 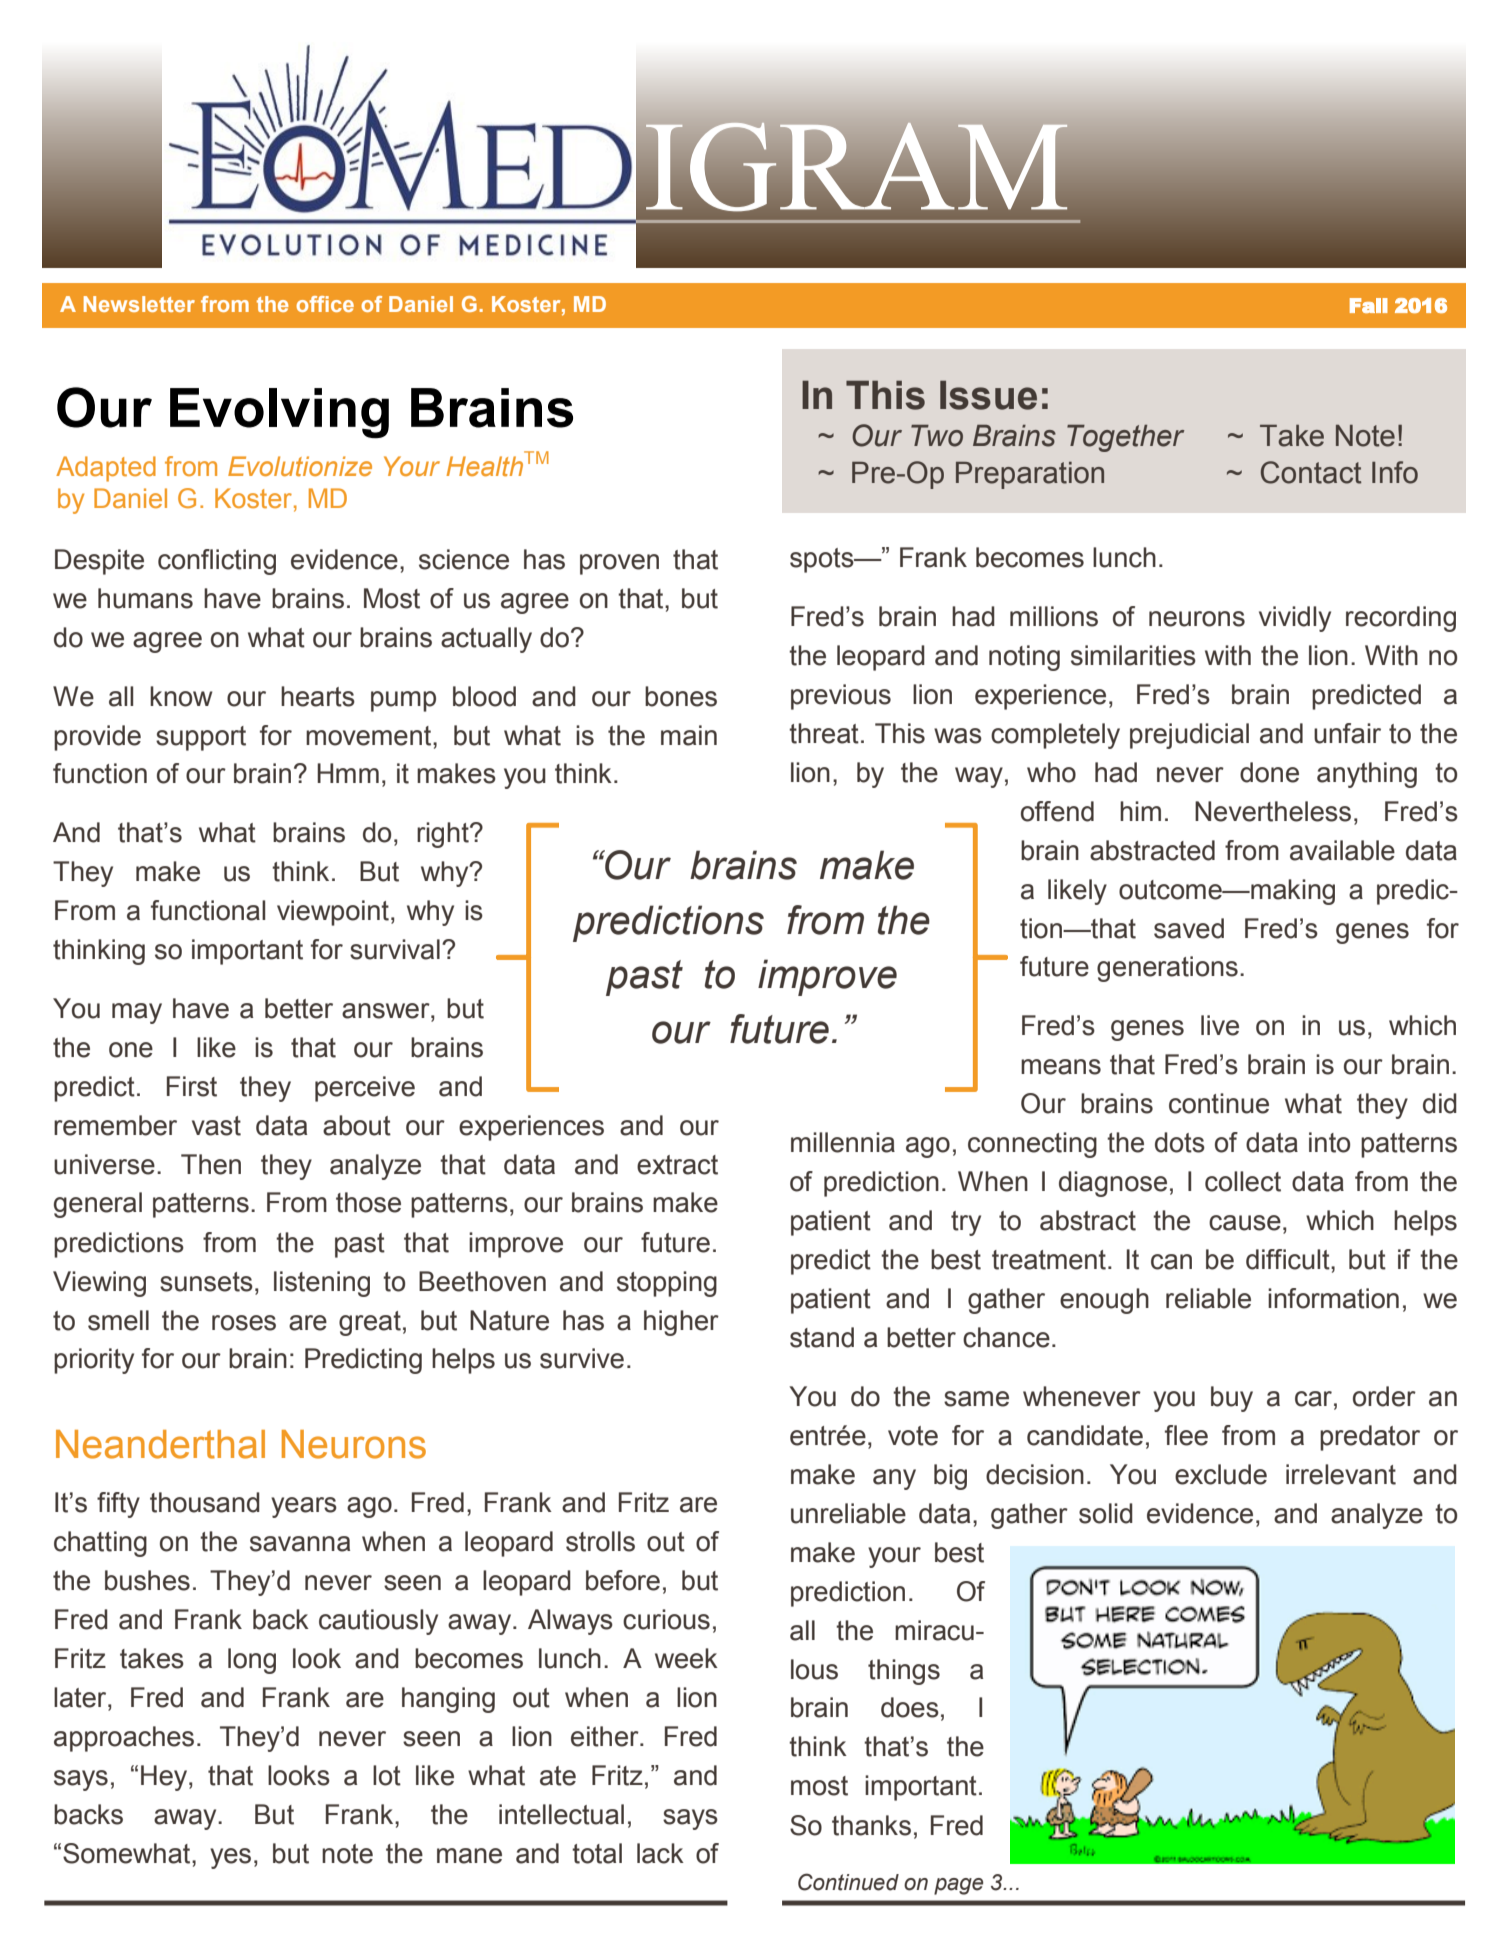 I want to click on Evolving, so click(x=279, y=413).
